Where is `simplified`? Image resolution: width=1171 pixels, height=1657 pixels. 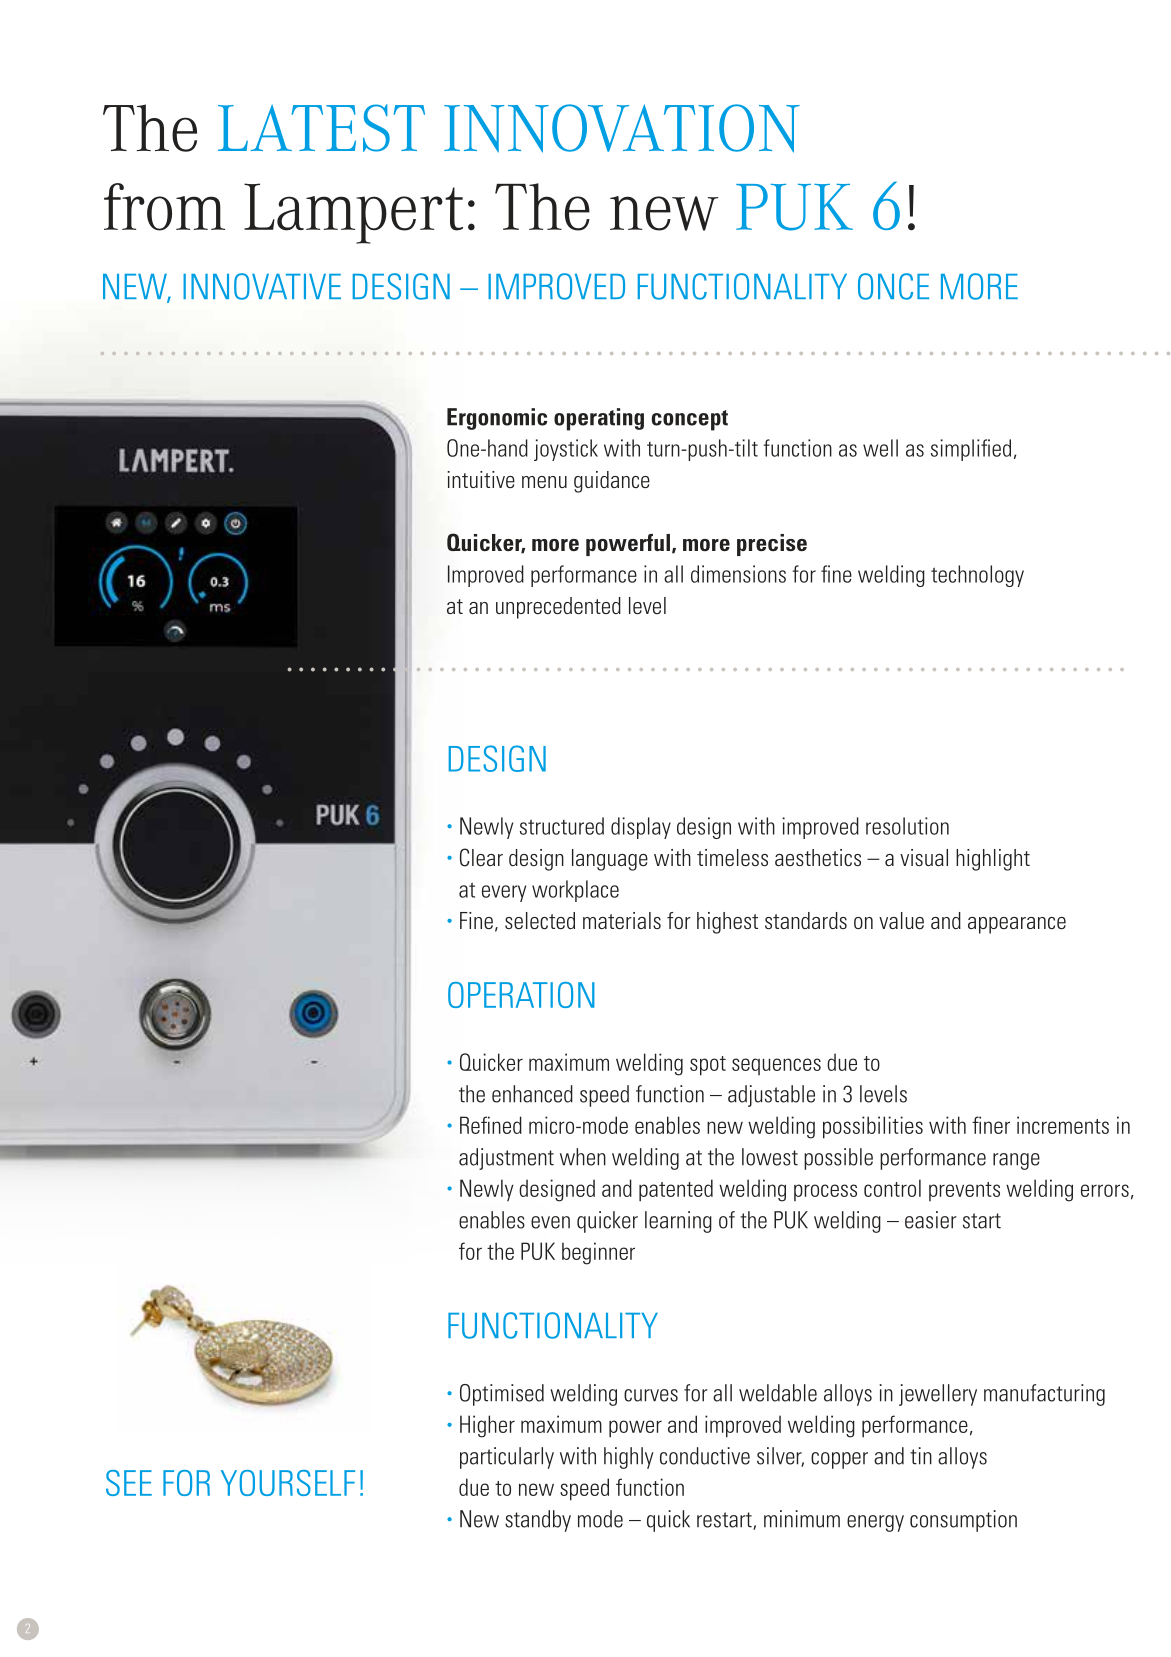 simplified is located at coordinates (971, 450).
